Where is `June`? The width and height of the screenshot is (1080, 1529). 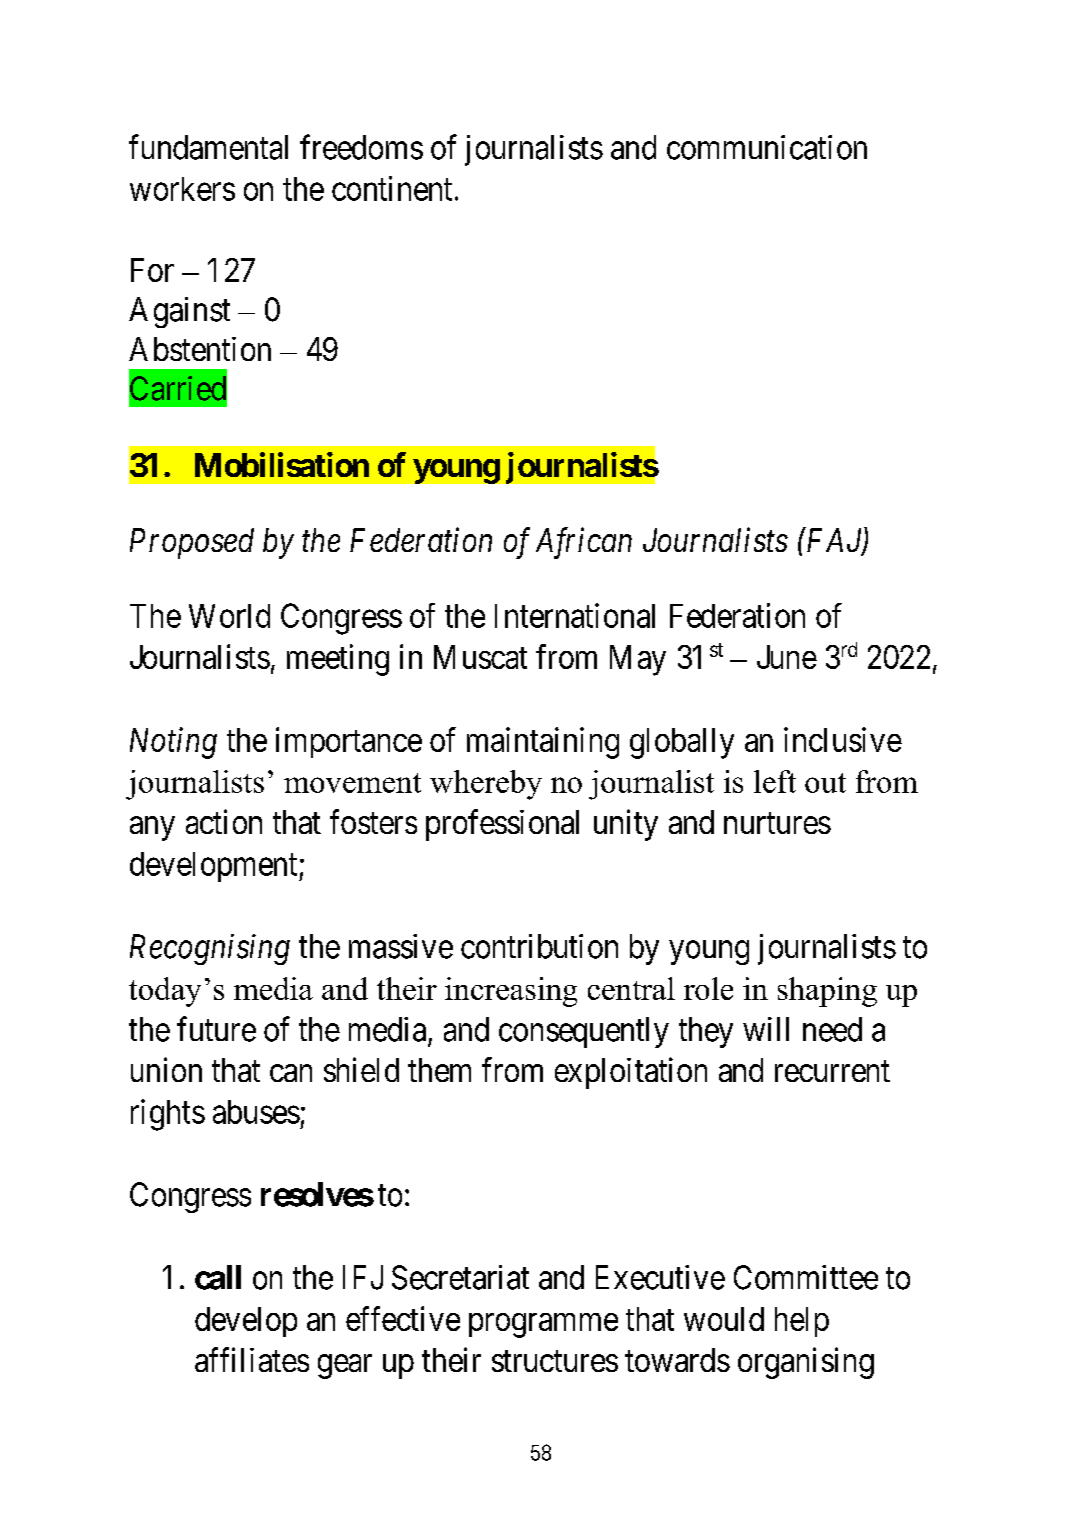
June is located at coordinates (787, 657).
